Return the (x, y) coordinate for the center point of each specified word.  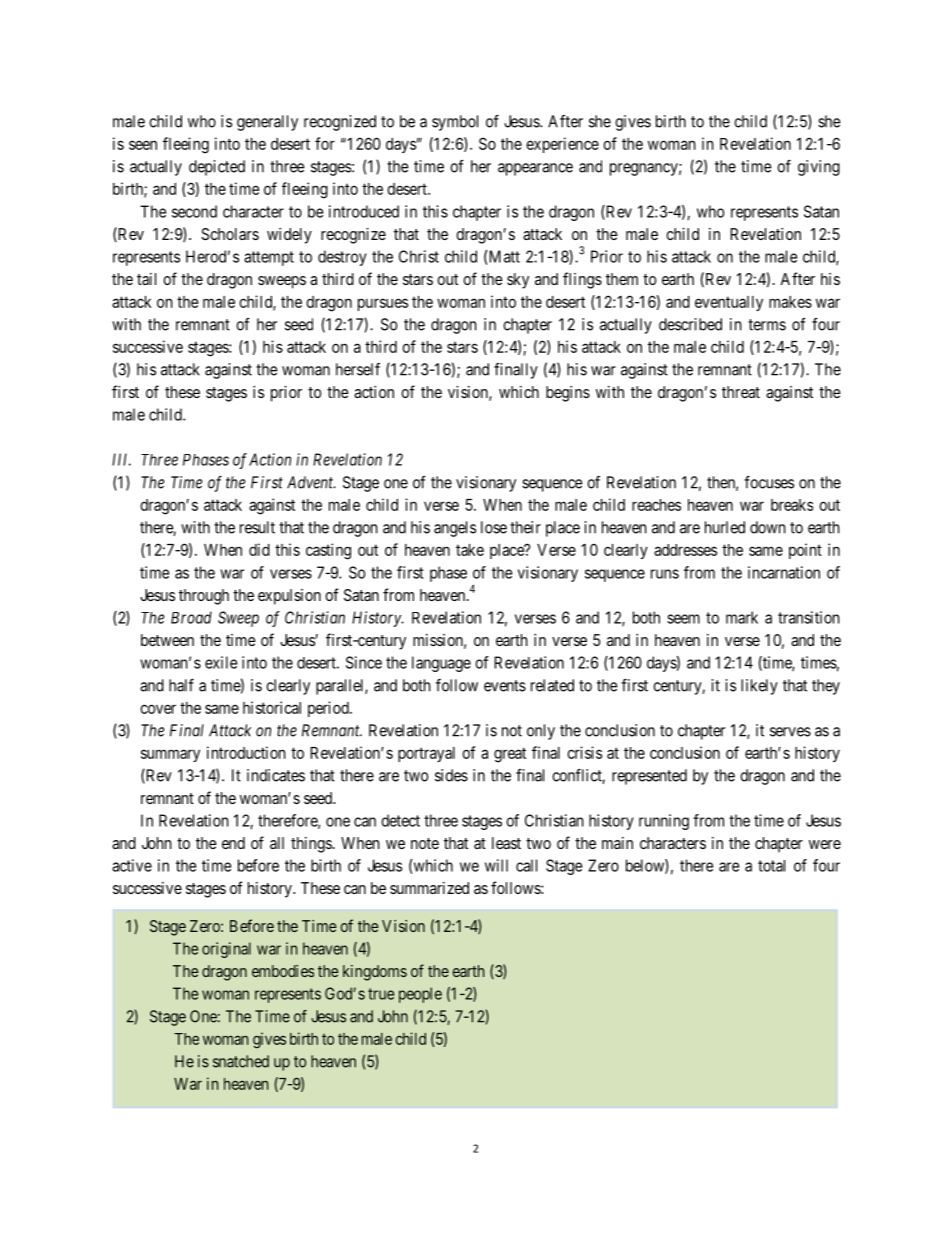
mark (742, 617)
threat (741, 392)
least (506, 843)
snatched (241, 1061)
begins (568, 394)
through (204, 597)
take (470, 550)
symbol (455, 123)
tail (146, 279)
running (664, 822)
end (233, 843)
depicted (217, 168)
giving (819, 168)
